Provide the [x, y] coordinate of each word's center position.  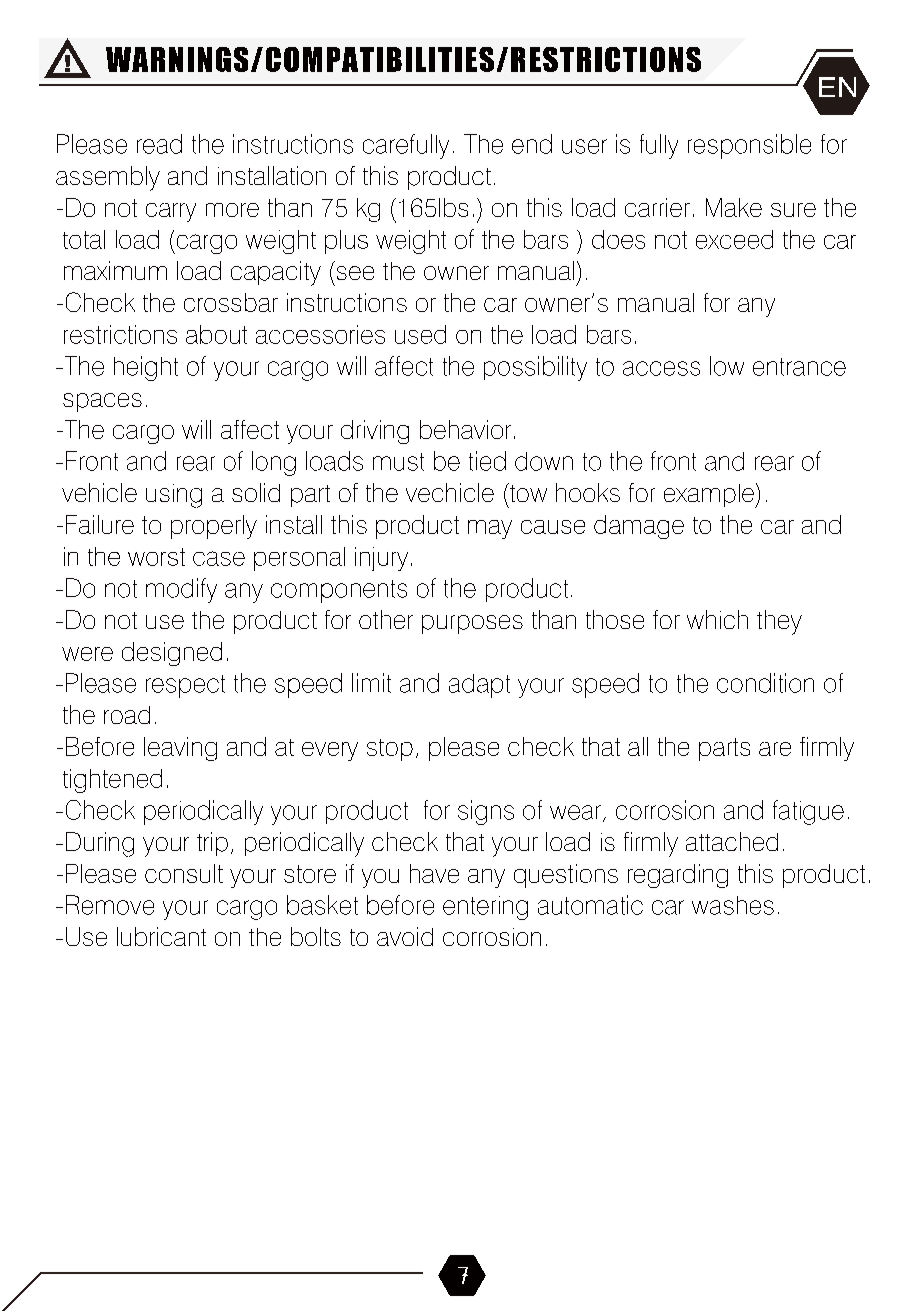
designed [172, 654]
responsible [749, 146]
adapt [479, 686]
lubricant [161, 936]
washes [733, 905]
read [159, 144]
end [532, 144]
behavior [465, 429]
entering [485, 908]
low [727, 366]
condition [765, 683]
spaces [102, 402]
